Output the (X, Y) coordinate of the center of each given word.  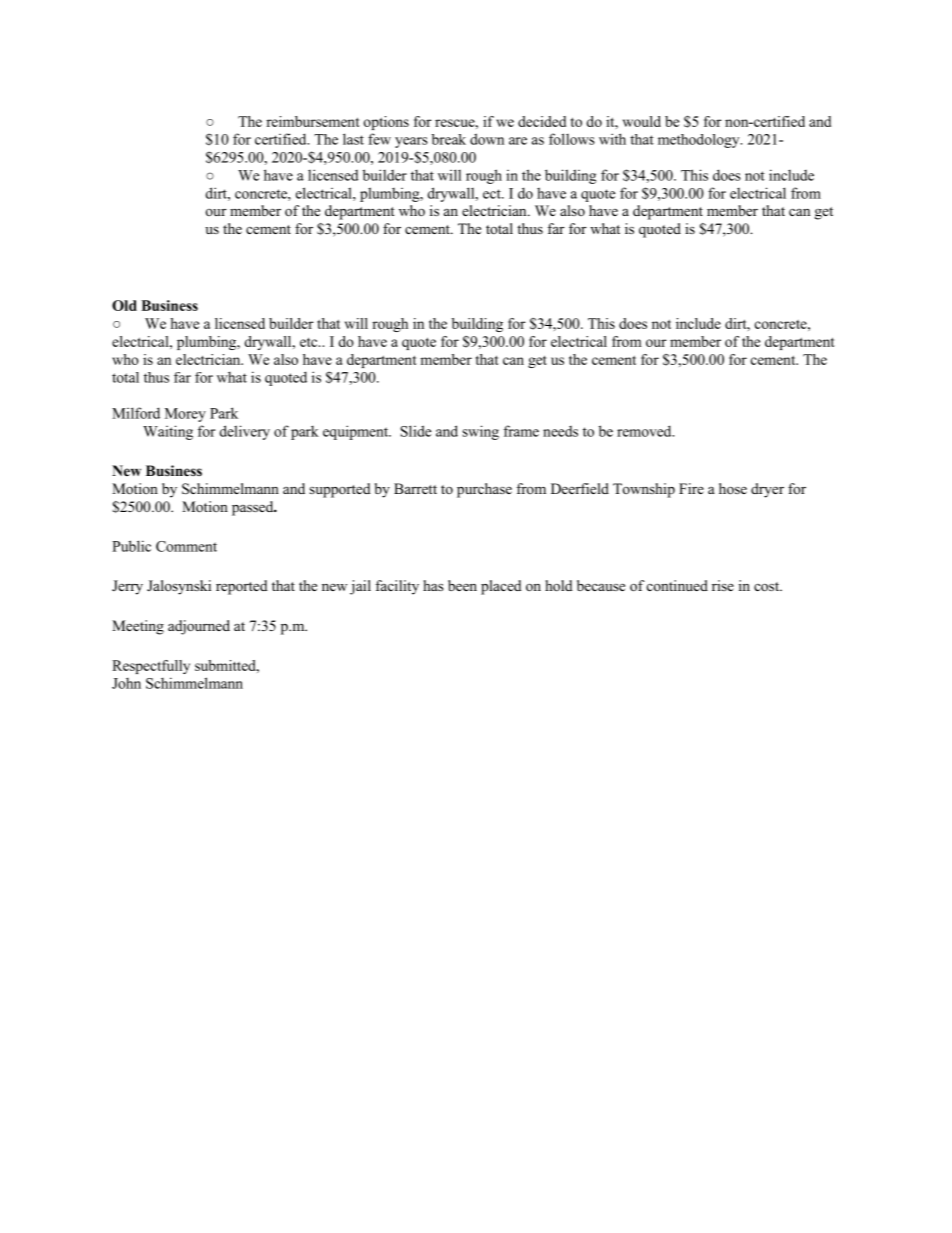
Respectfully (151, 667)
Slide (415, 431)
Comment (186, 546)
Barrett (415, 488)
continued (677, 585)
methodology (700, 141)
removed (645, 431)
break (449, 139)
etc (310, 342)
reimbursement (313, 121)
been (462, 585)
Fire (691, 488)
